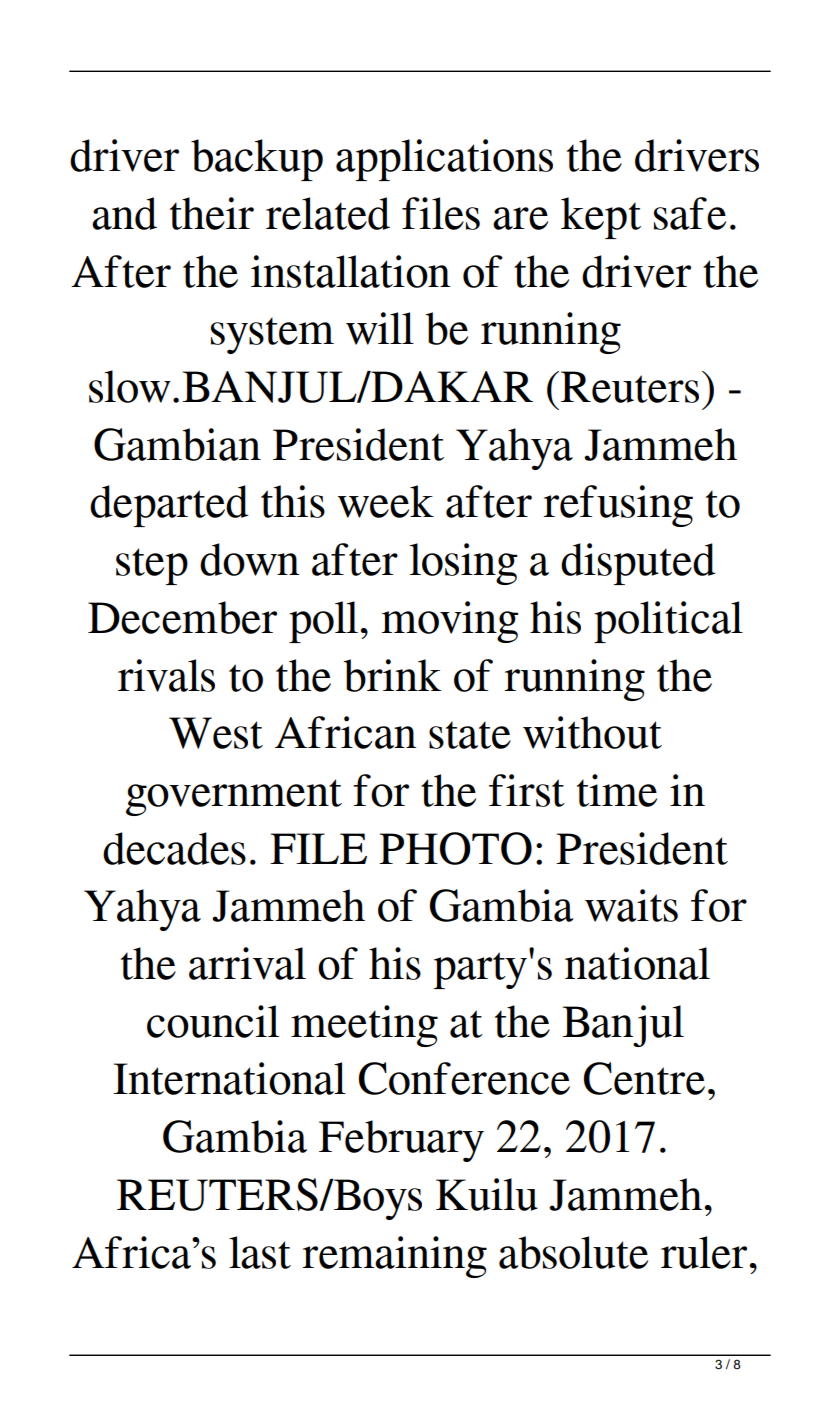  Describe the element at coordinates (631, 905) in the screenshot. I see `waits` at that location.
